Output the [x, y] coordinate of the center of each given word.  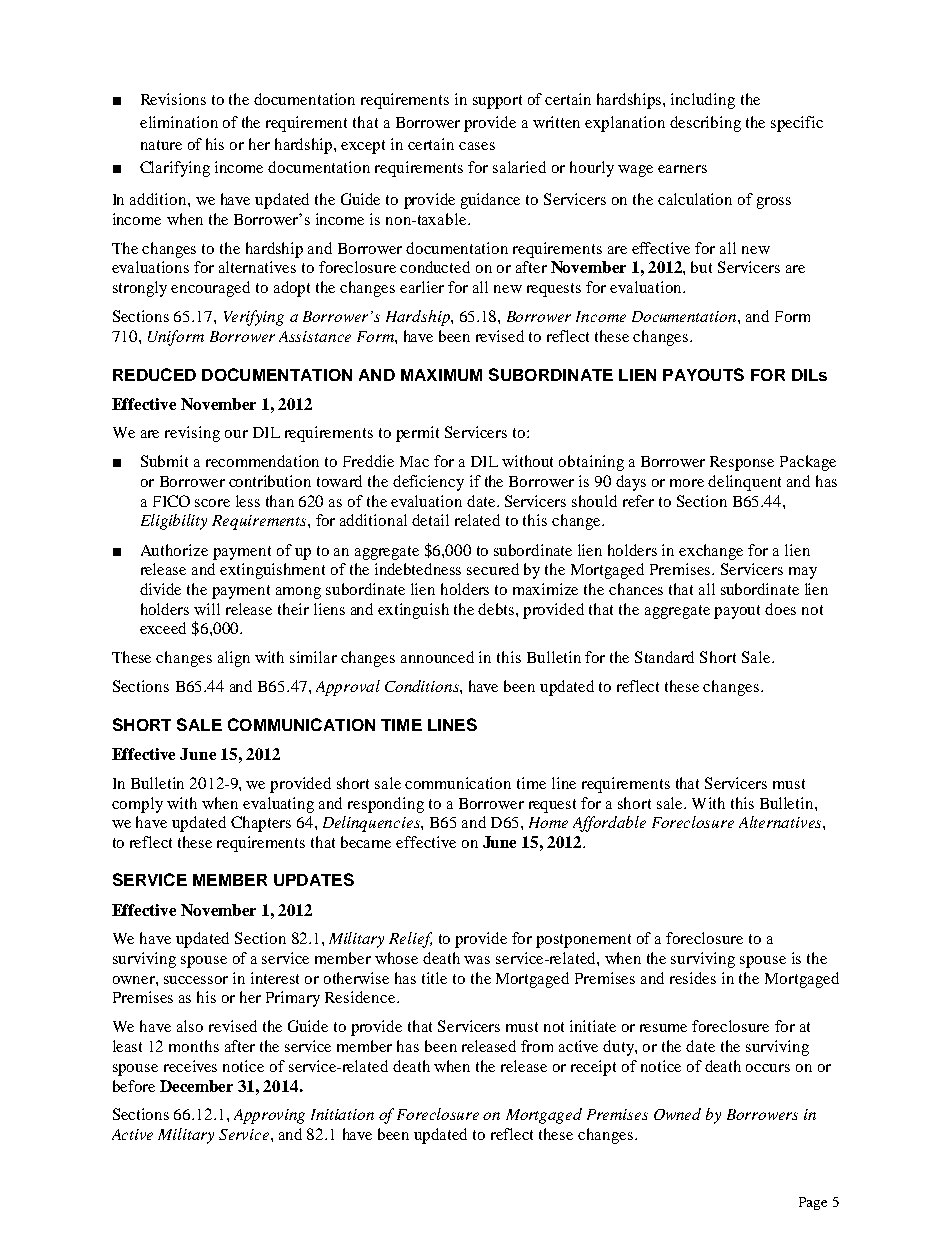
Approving [269, 1116]
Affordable [609, 824]
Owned [677, 1114]
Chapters [261, 824]
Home [548, 822]
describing [705, 124]
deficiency [428, 483]
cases [477, 146]
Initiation [342, 1114]
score [212, 503]
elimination [179, 122]
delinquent [744, 483]
